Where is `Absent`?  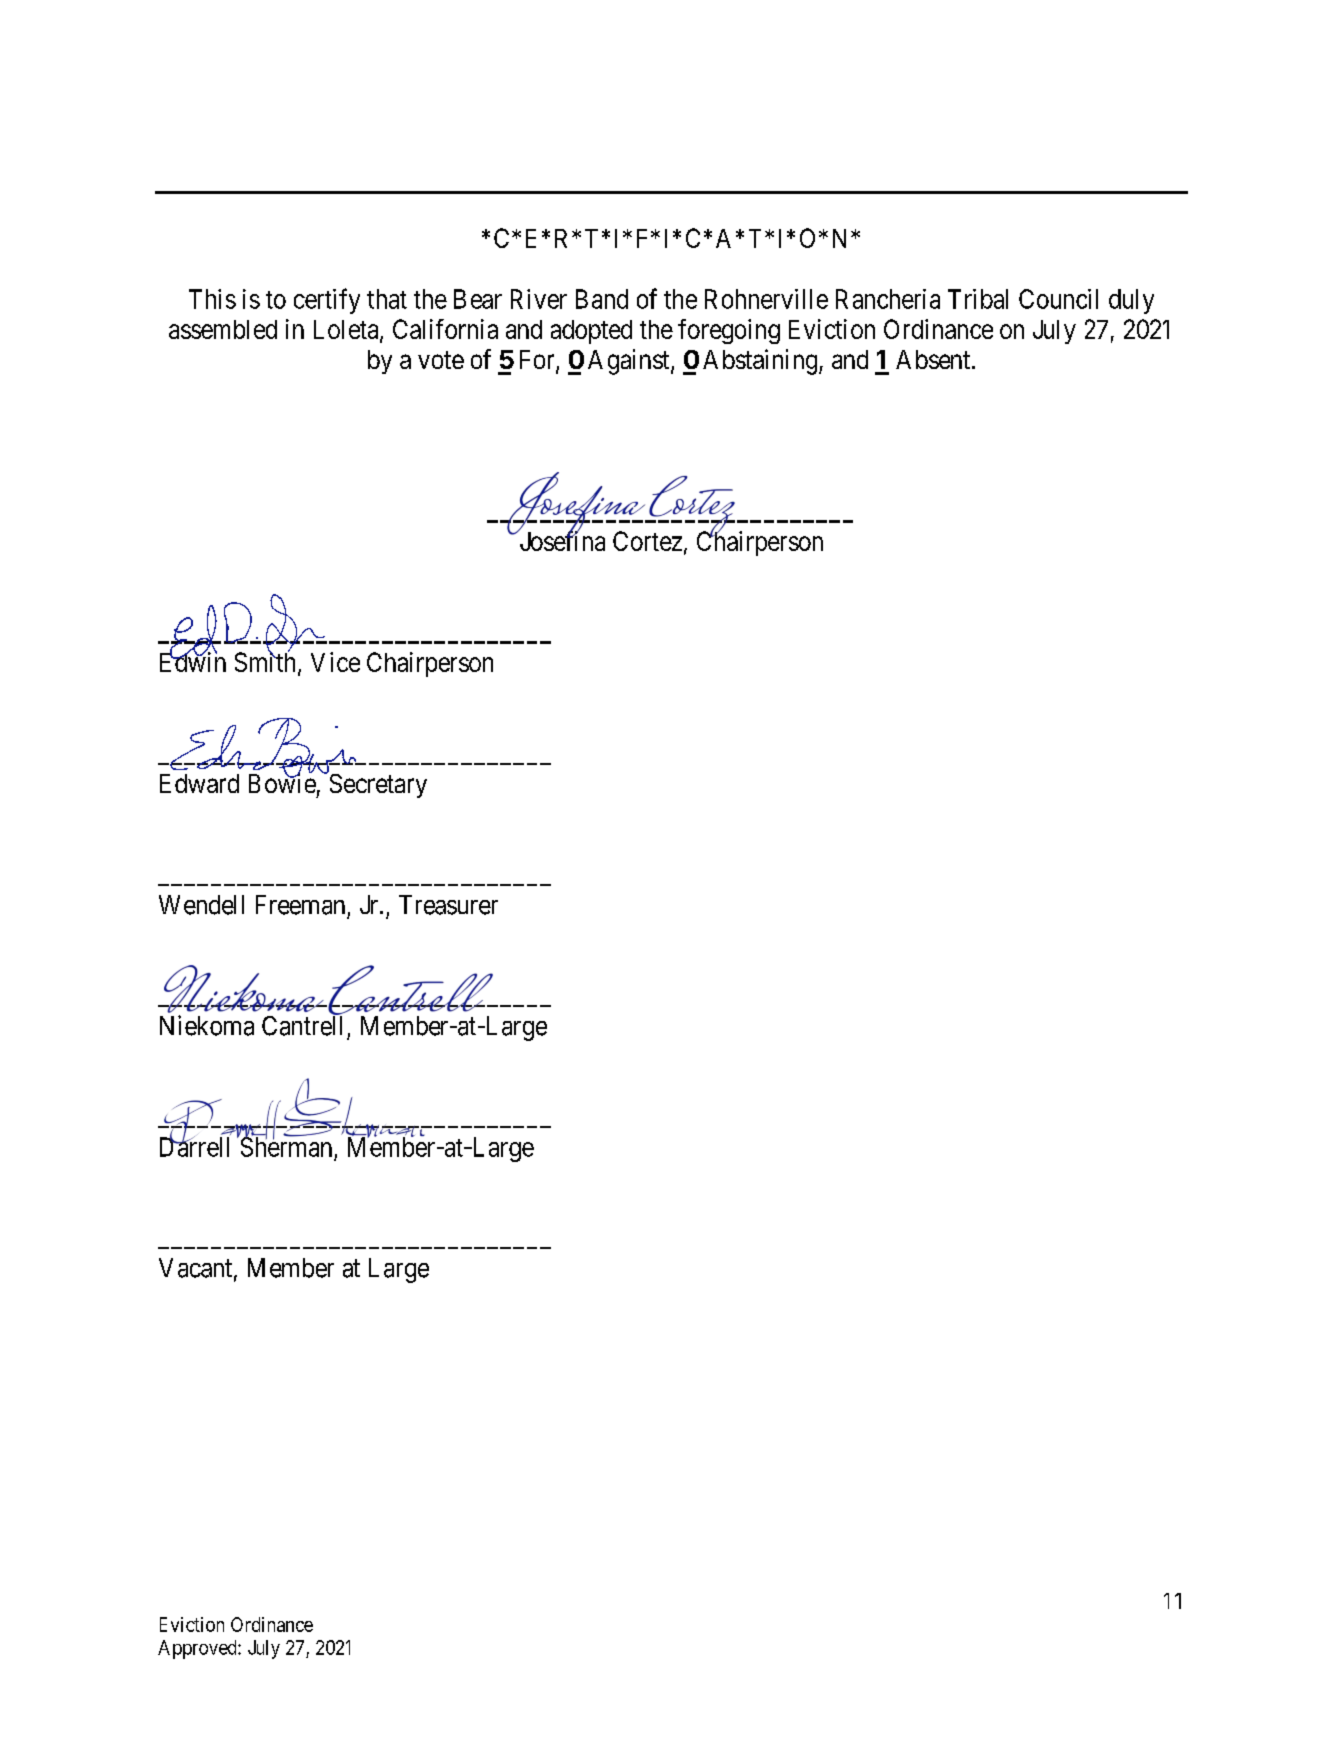
Absent is located at coordinates (933, 359).
